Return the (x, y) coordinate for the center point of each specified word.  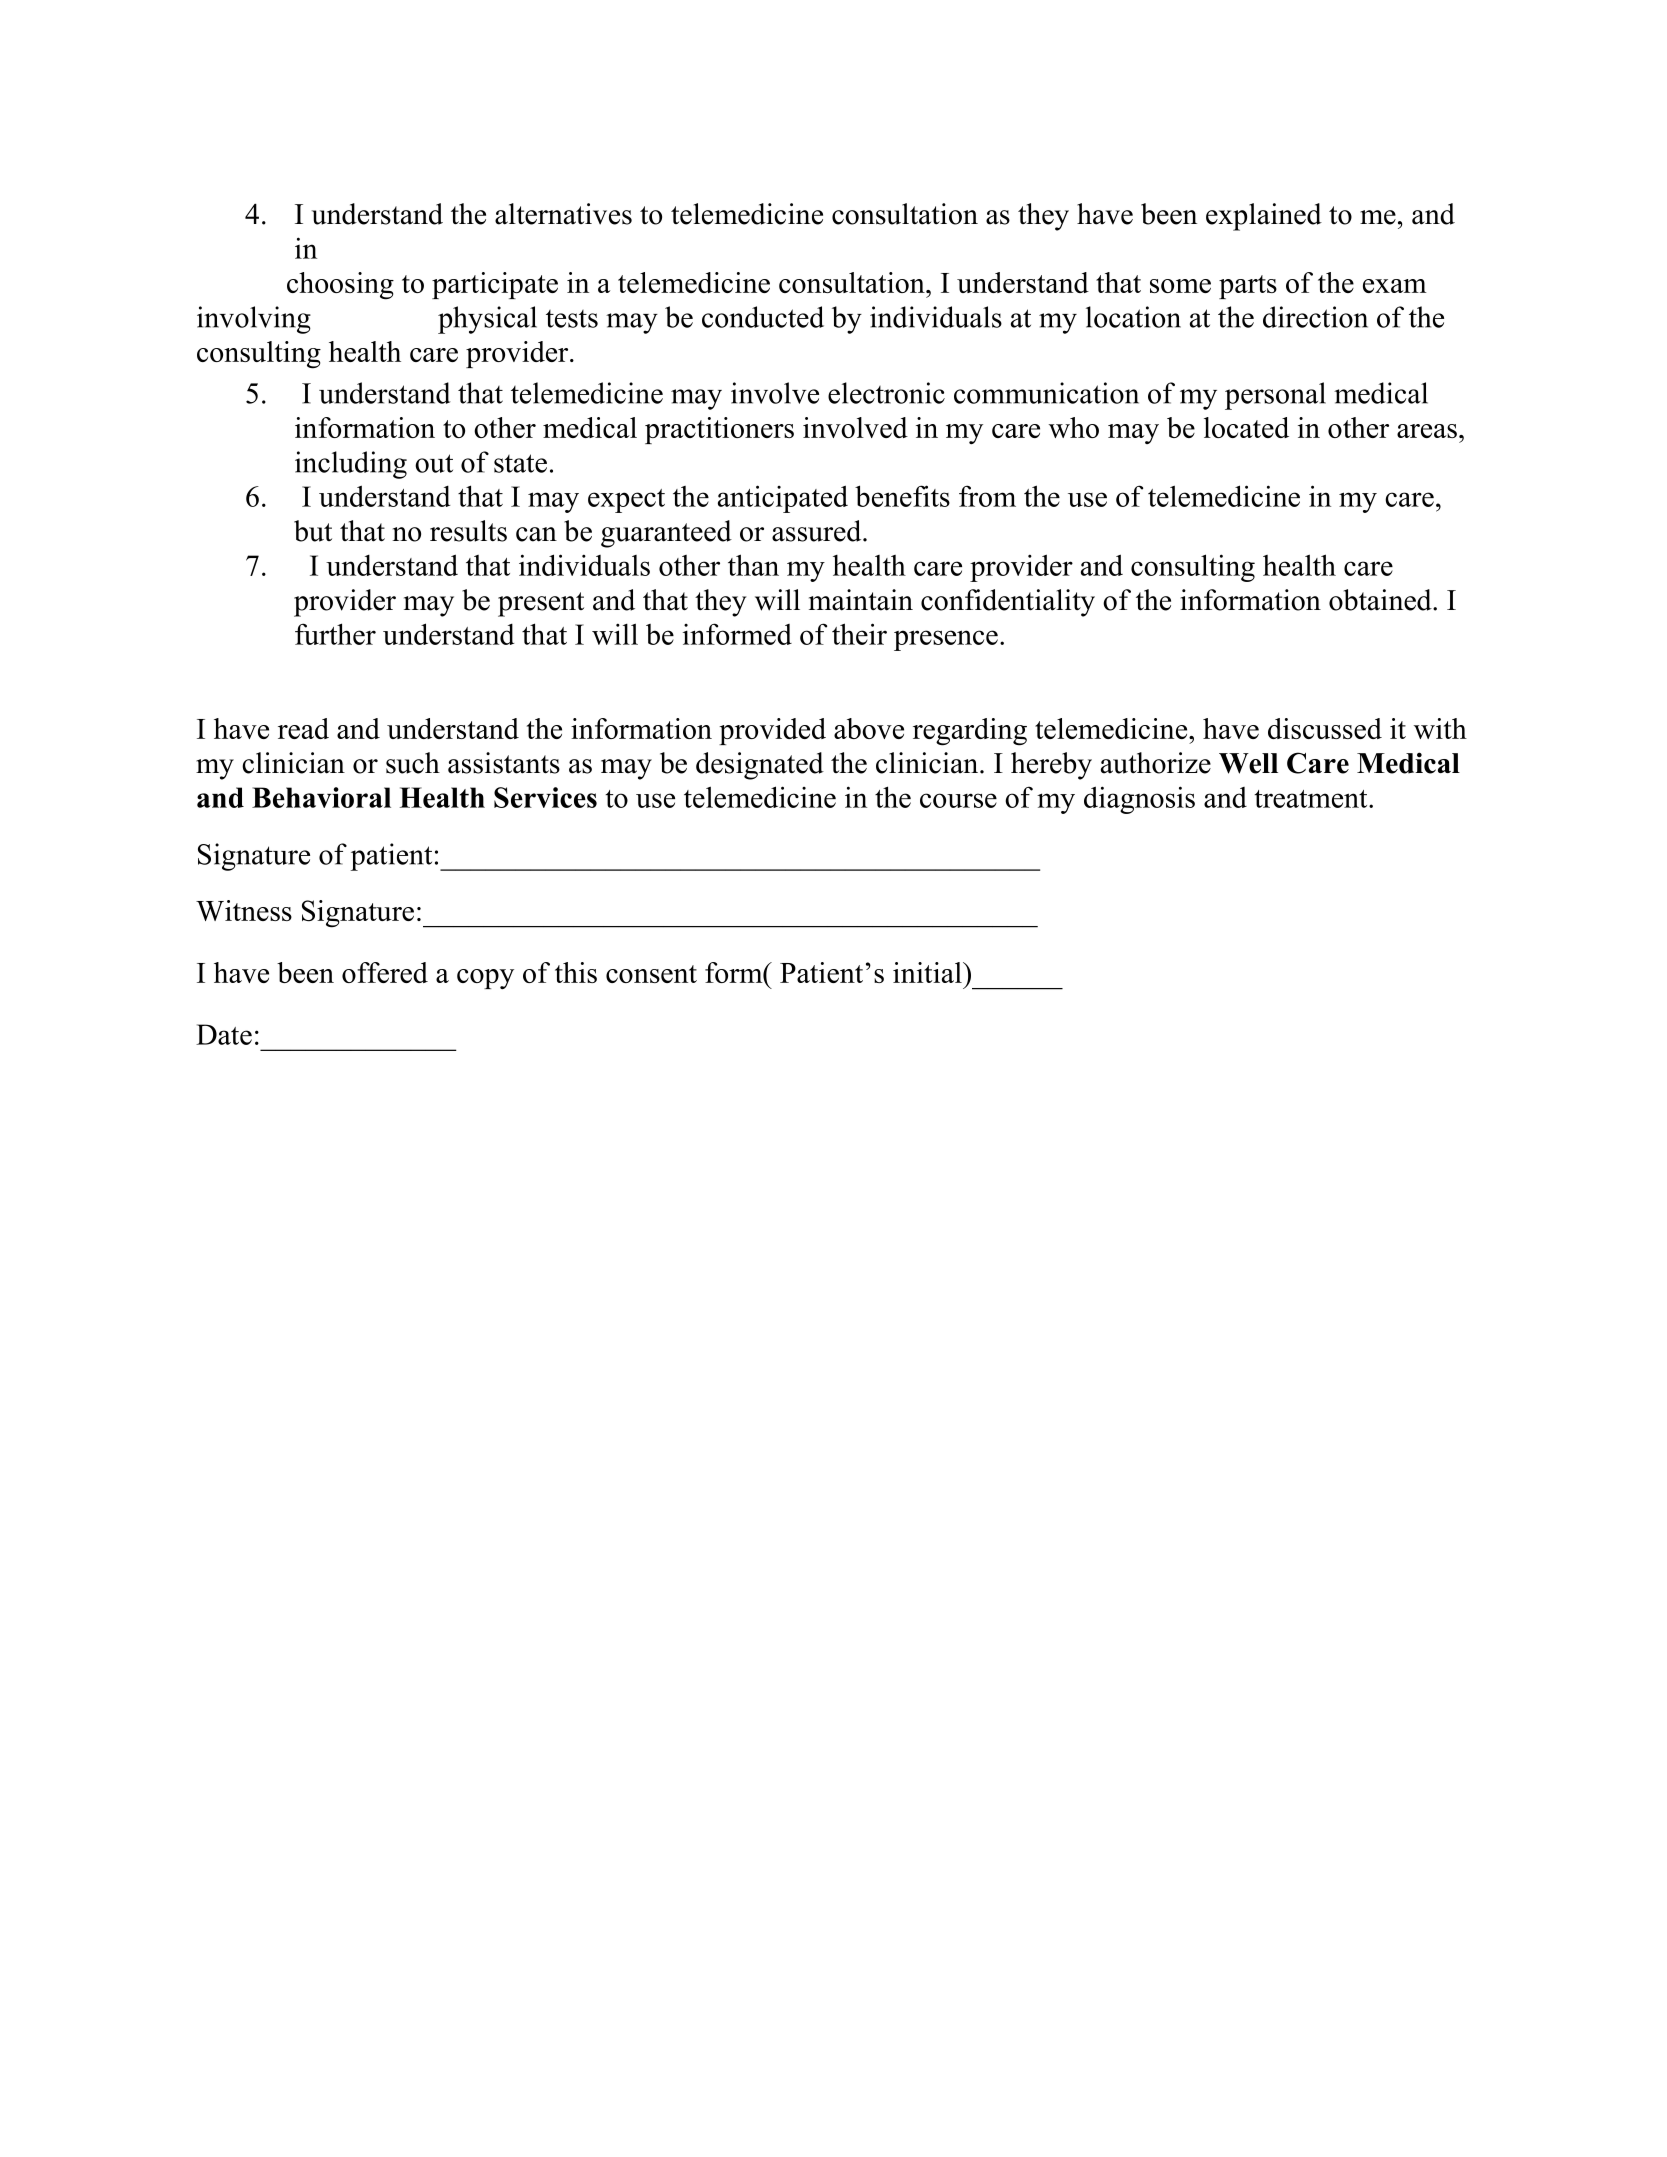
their (859, 634)
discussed (1325, 728)
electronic (886, 393)
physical (487, 320)
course (958, 800)
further (335, 634)
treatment (1312, 799)
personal (1275, 396)
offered (385, 972)
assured (818, 531)
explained (1264, 217)
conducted (763, 317)
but (313, 531)
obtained (1381, 600)
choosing (340, 286)
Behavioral (321, 797)
